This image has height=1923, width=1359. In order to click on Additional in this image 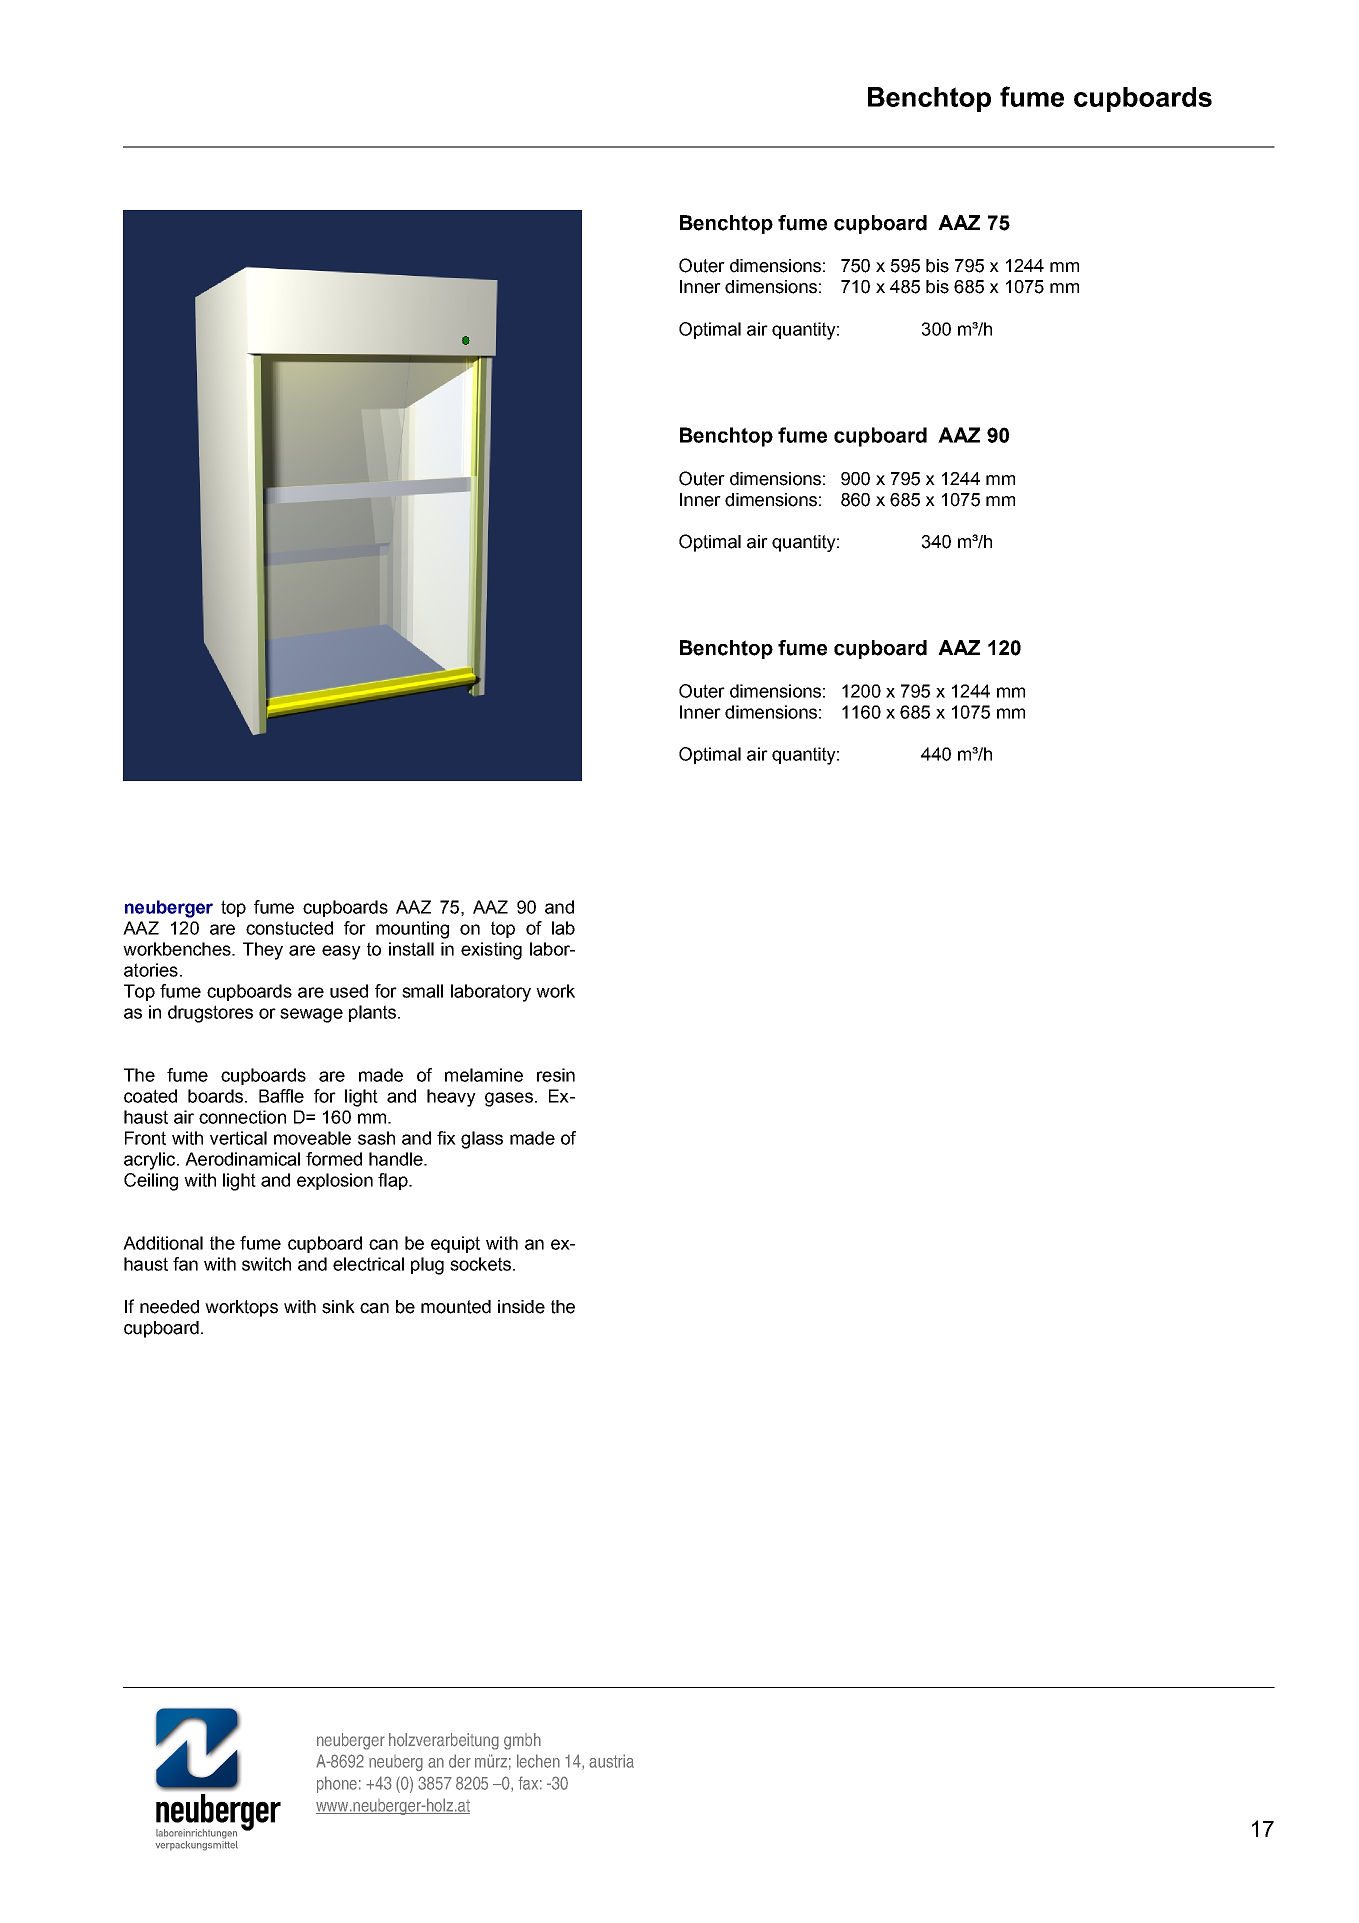, I will do `click(163, 1243)`.
